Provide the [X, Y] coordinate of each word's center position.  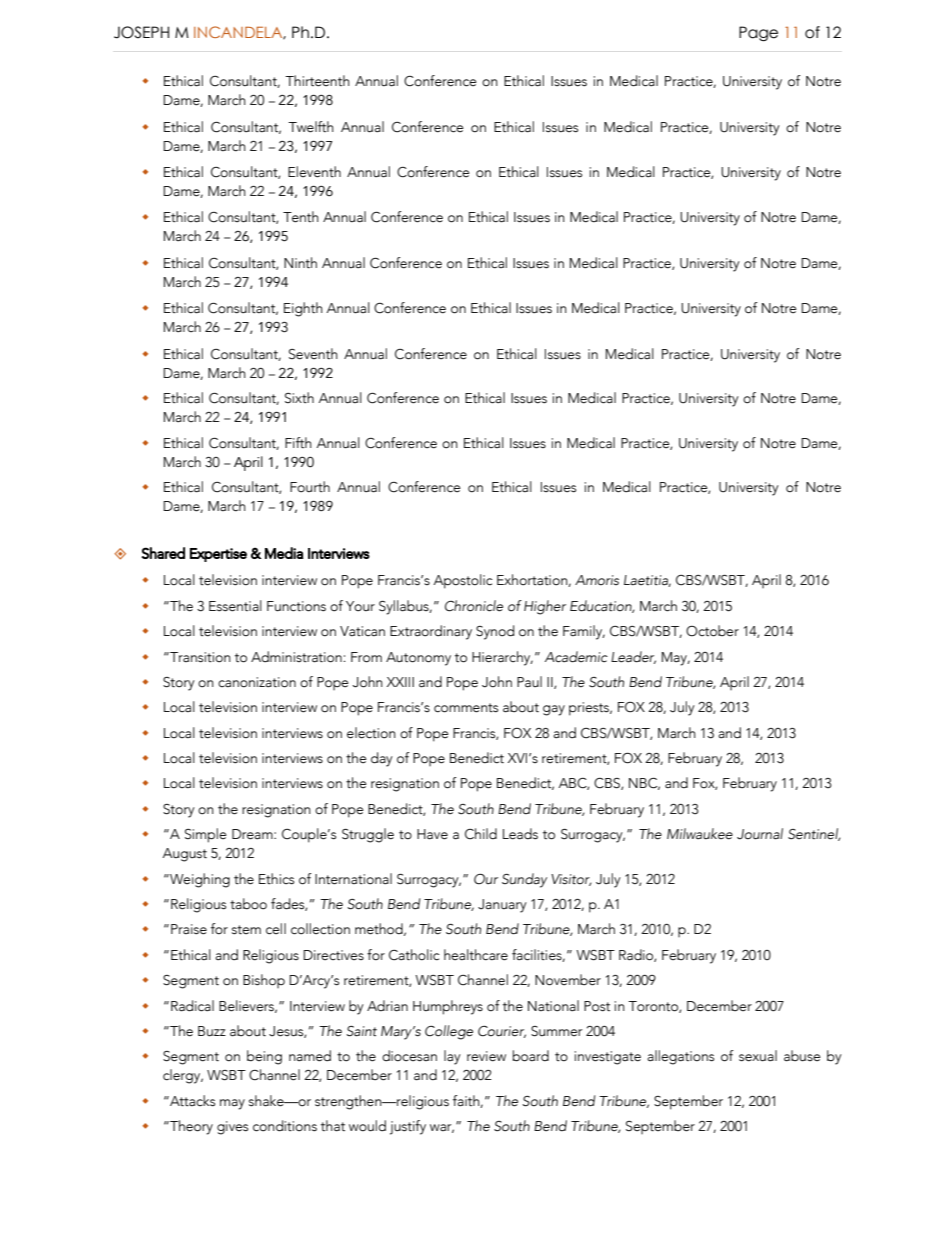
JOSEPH [141, 32]
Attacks [191, 1101]
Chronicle [474, 606]
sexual [758, 1056]
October [712, 631]
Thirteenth [317, 81]
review [486, 1056]
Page [758, 33]
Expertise [218, 555]
